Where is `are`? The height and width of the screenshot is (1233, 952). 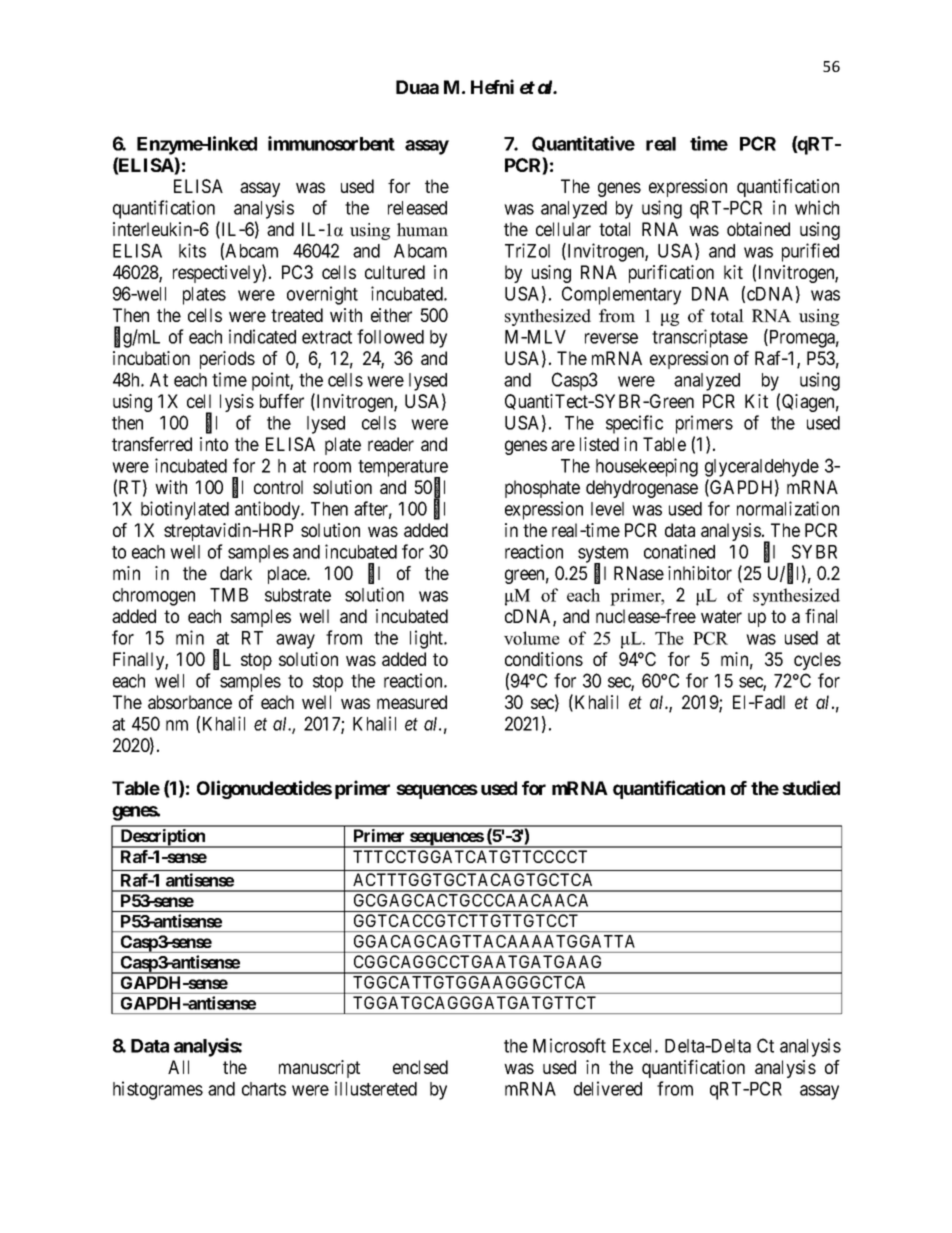 are is located at coordinates (563, 445).
